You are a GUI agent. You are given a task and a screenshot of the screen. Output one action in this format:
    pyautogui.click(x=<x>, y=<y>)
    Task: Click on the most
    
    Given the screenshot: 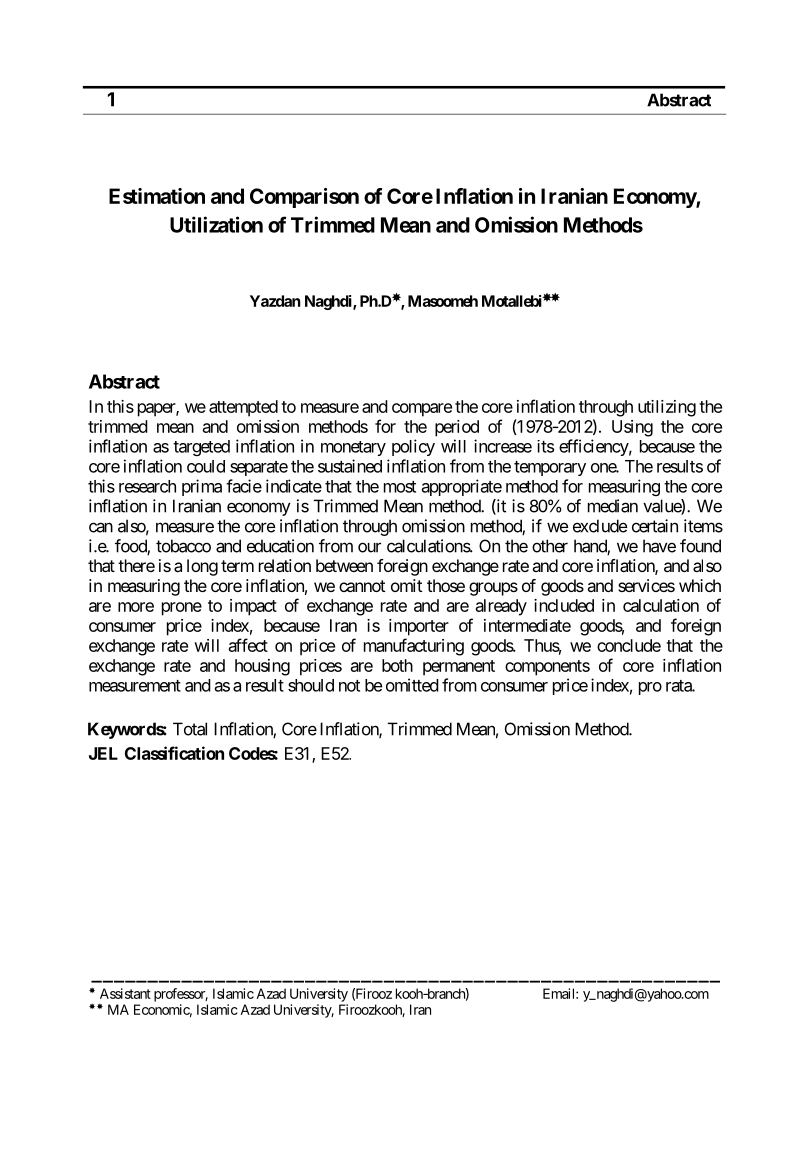 What is the action you would take?
    pyautogui.click(x=400, y=487)
